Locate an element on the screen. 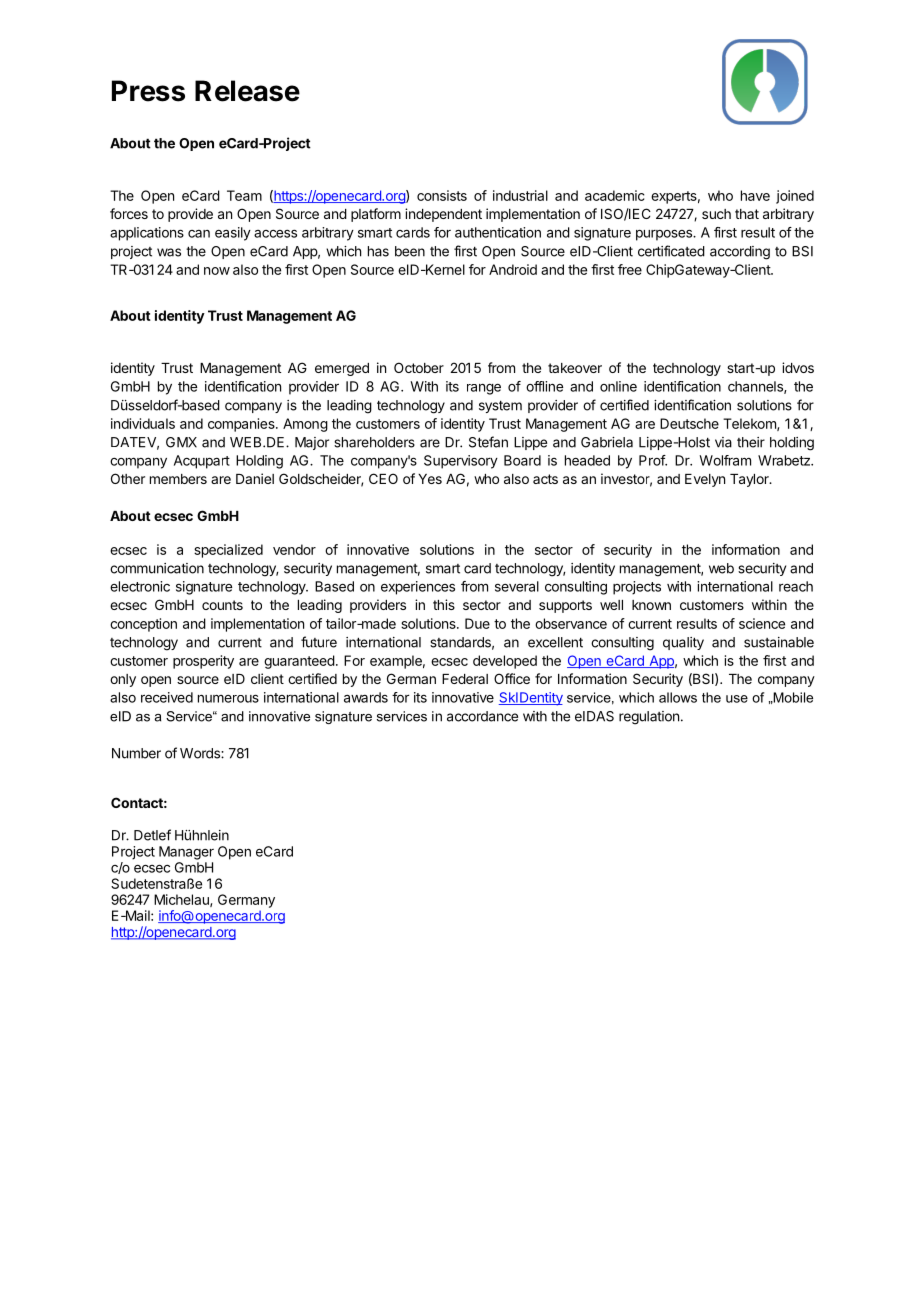  Supervisory is located at coordinates (461, 462).
